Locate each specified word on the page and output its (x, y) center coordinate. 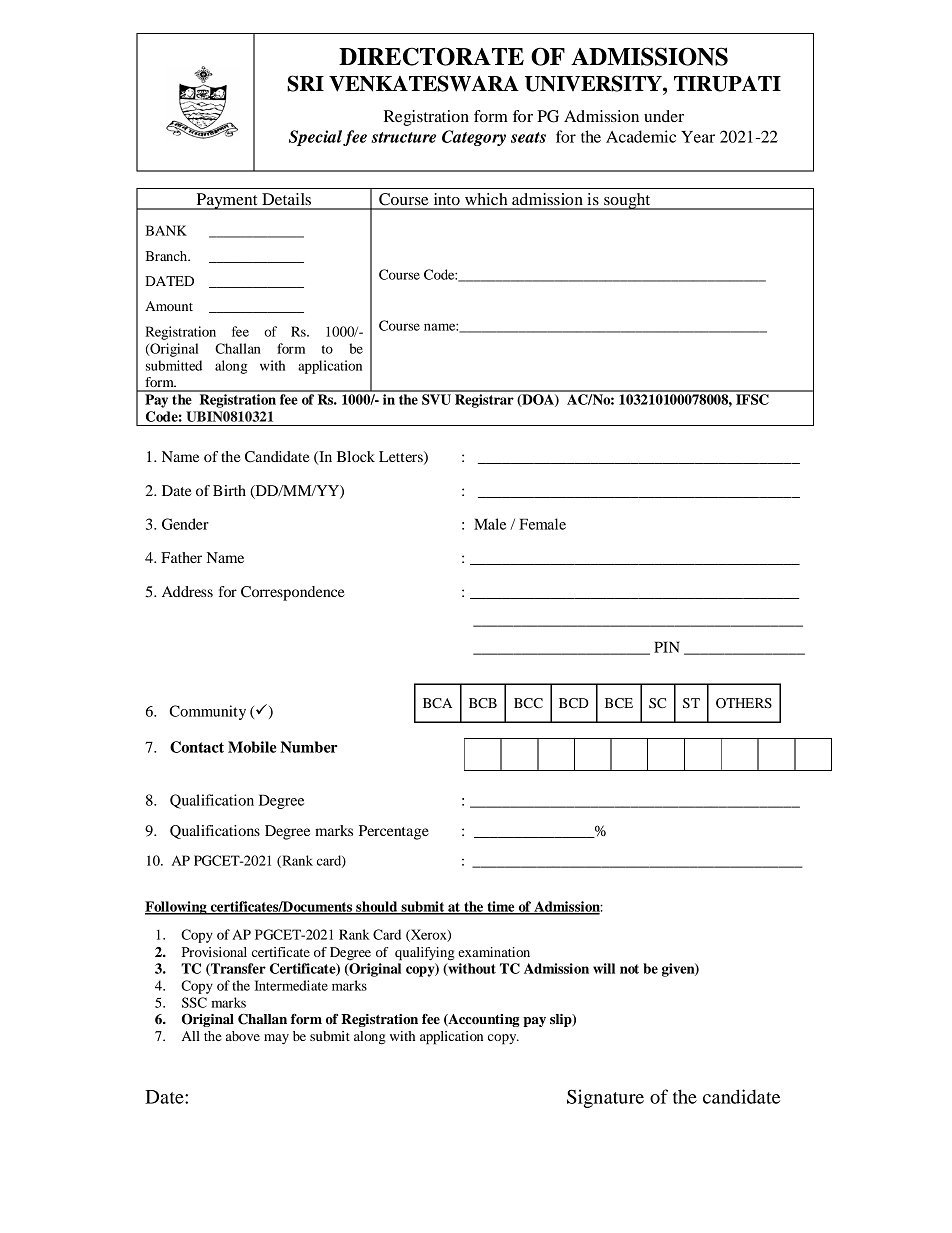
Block (356, 456)
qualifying (425, 954)
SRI (305, 83)
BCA (437, 703)
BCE (619, 703)
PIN (667, 647)
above (243, 1036)
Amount (169, 306)
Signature (605, 1098)
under (664, 116)
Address (187, 591)
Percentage (394, 832)
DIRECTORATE (431, 56)
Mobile (252, 747)
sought (627, 201)
